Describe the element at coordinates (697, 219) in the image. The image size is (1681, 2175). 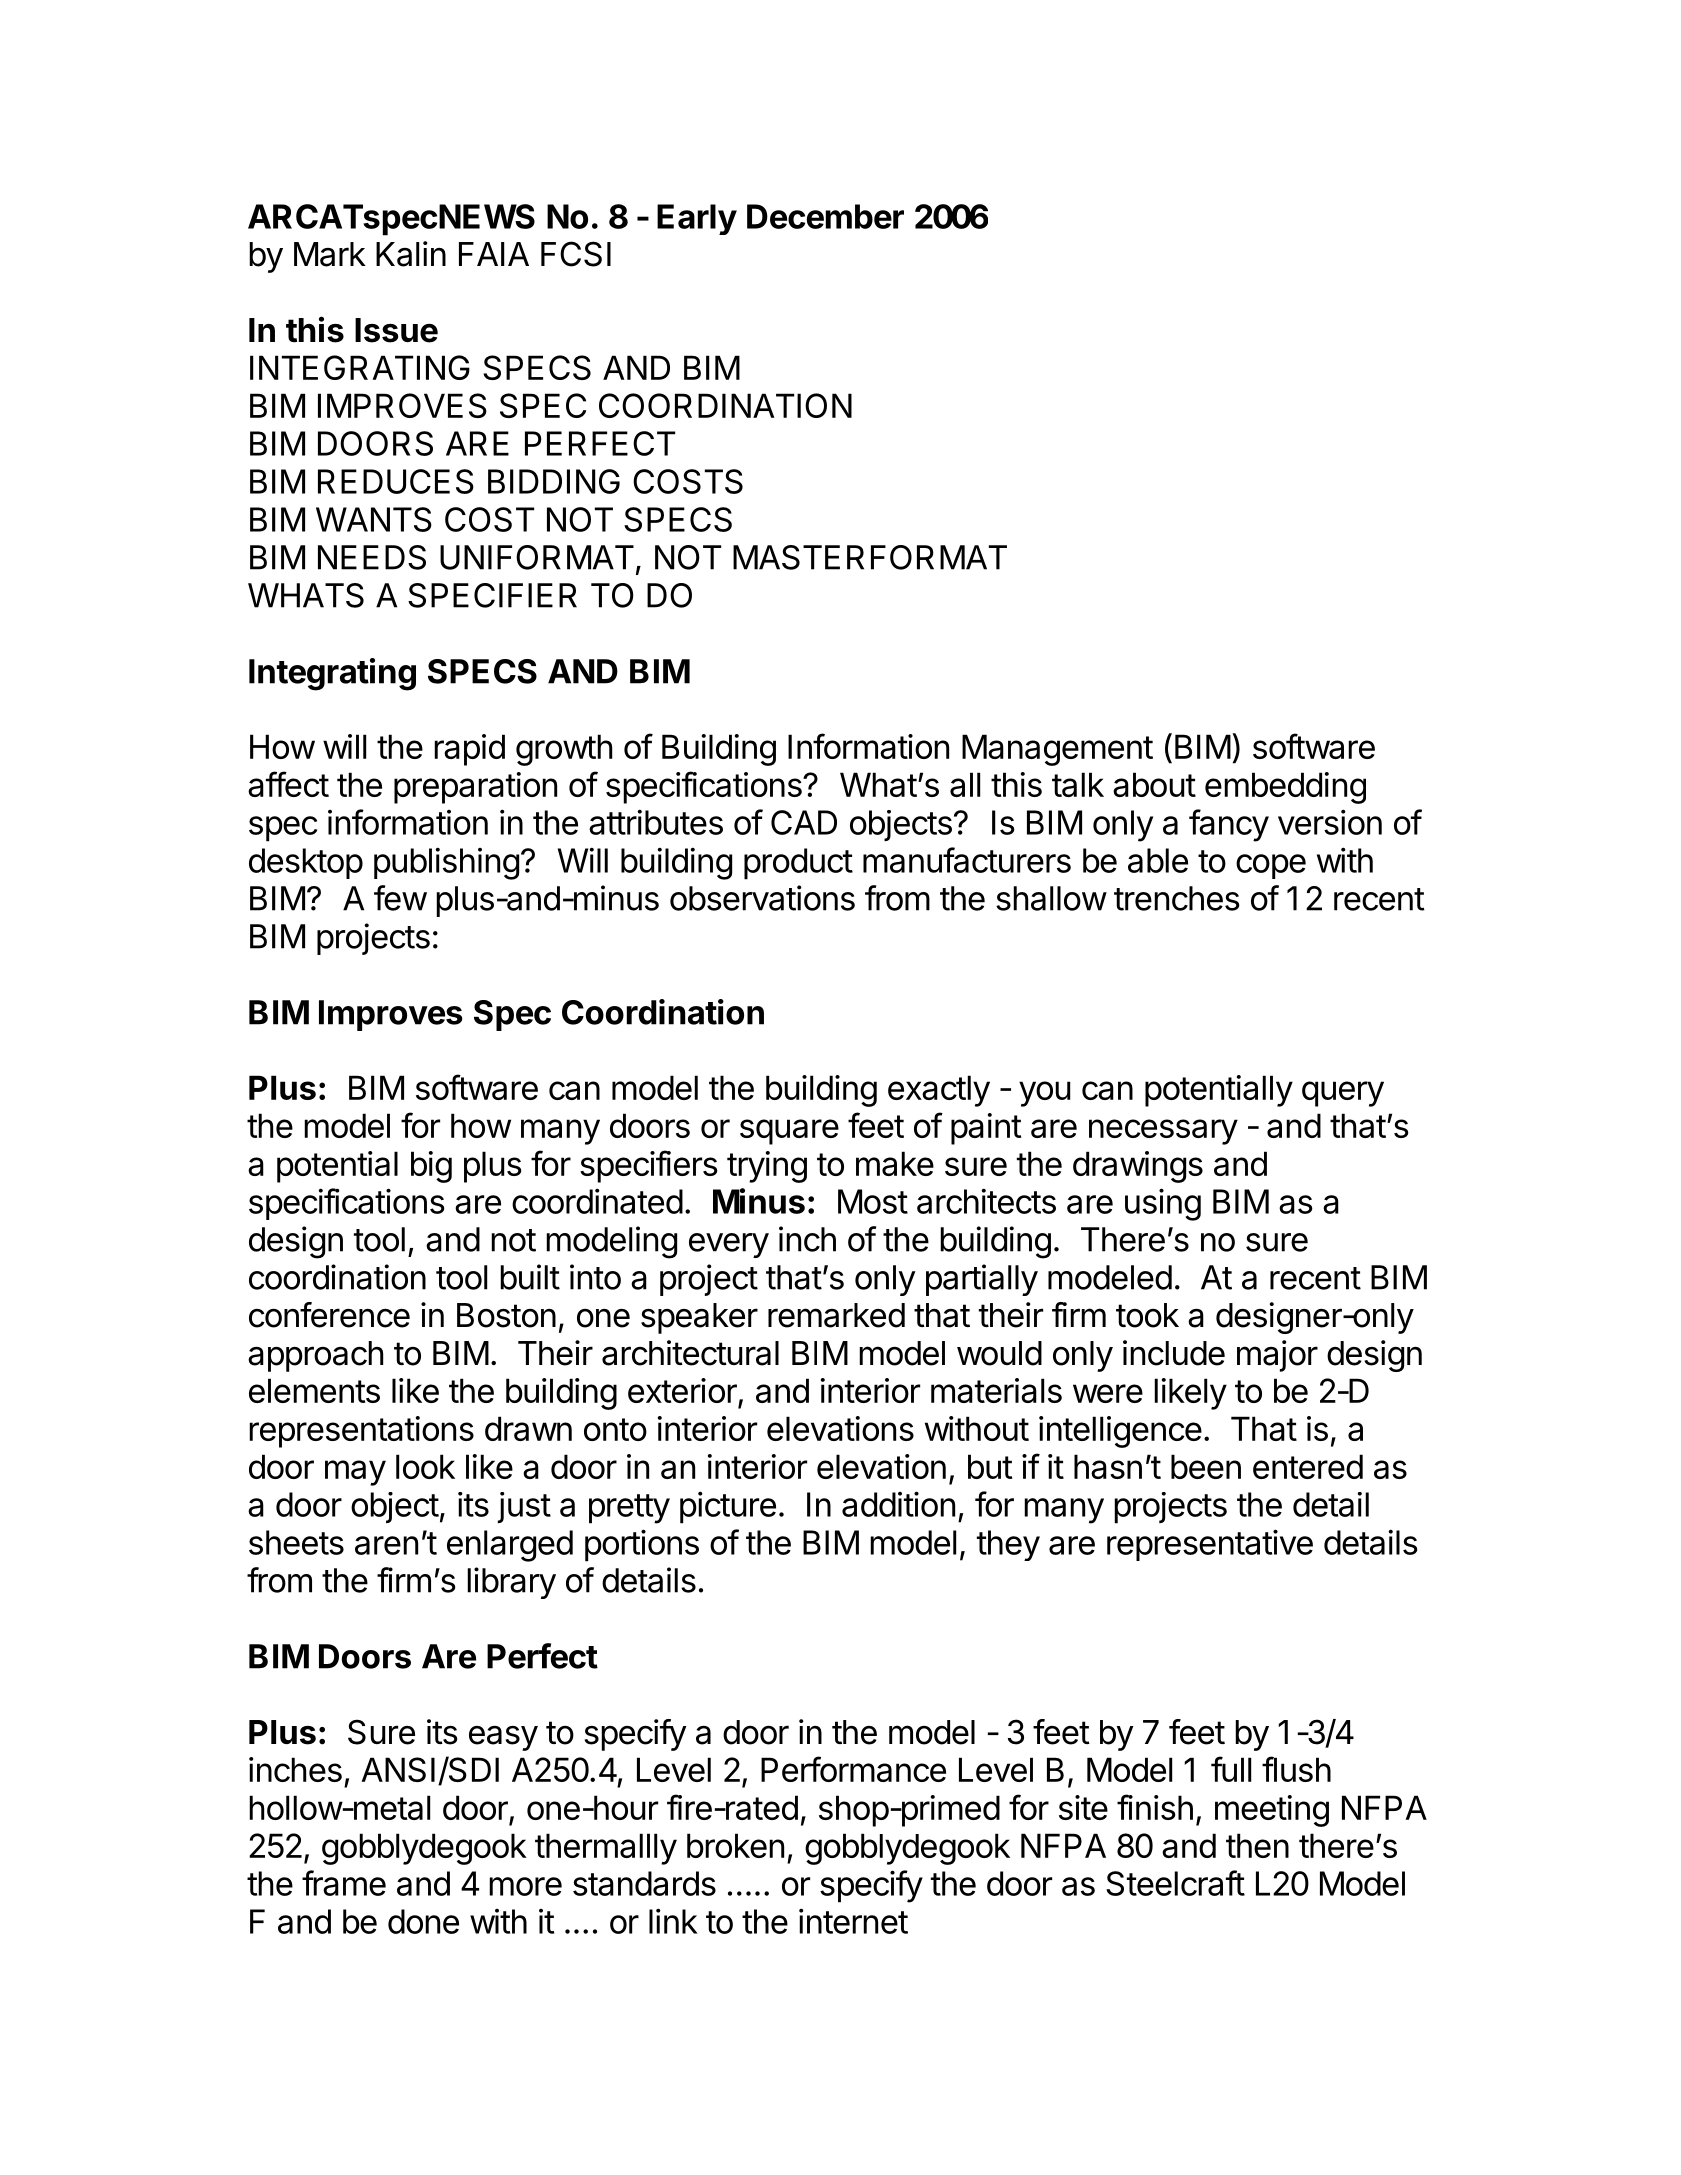
I see `Early` at that location.
